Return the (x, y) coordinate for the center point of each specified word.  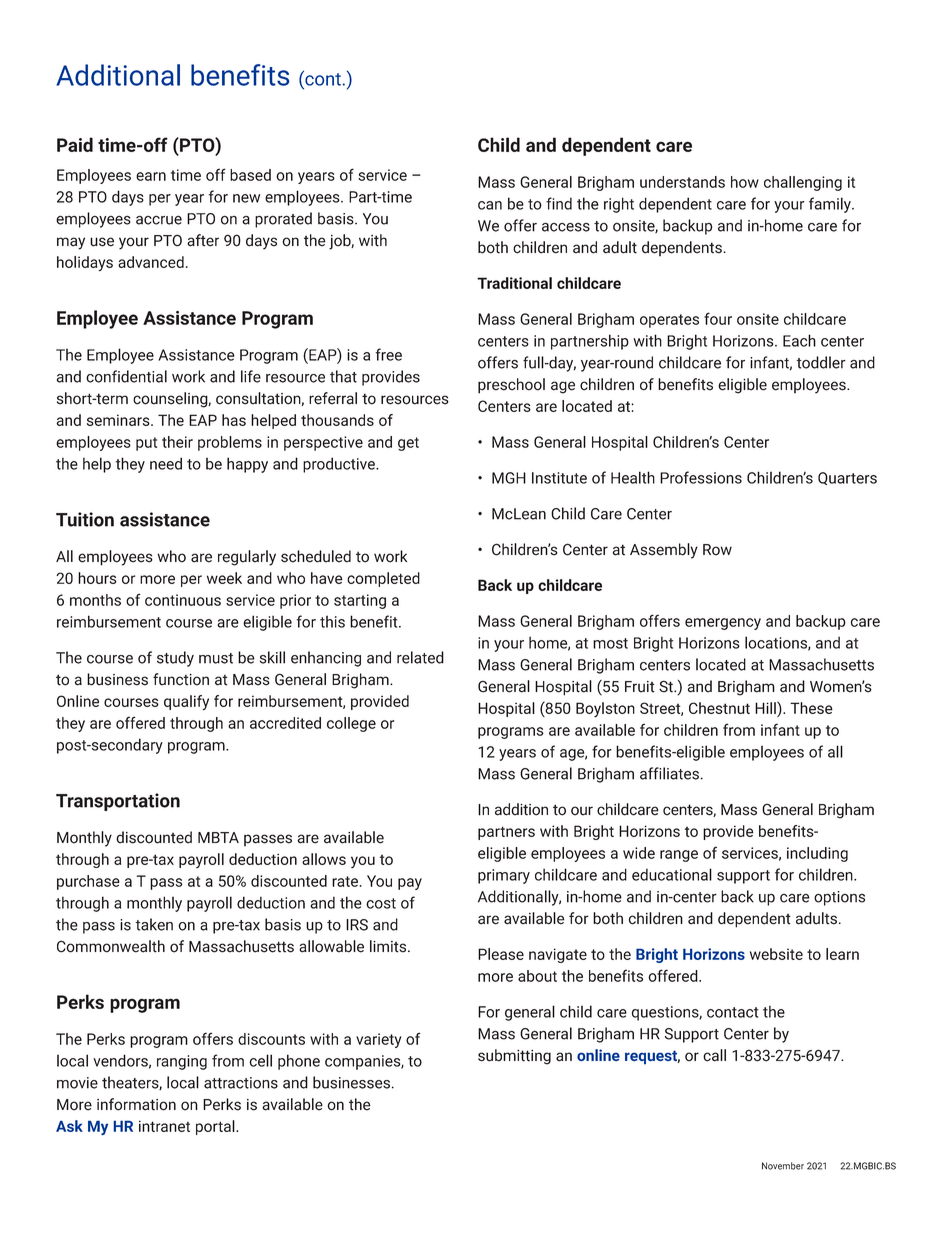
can (490, 205)
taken (154, 924)
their (177, 442)
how (745, 182)
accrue (159, 220)
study (175, 659)
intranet (164, 1126)
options (839, 898)
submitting (514, 1057)
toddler (821, 362)
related (420, 657)
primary (504, 876)
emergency (723, 624)
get (408, 444)
